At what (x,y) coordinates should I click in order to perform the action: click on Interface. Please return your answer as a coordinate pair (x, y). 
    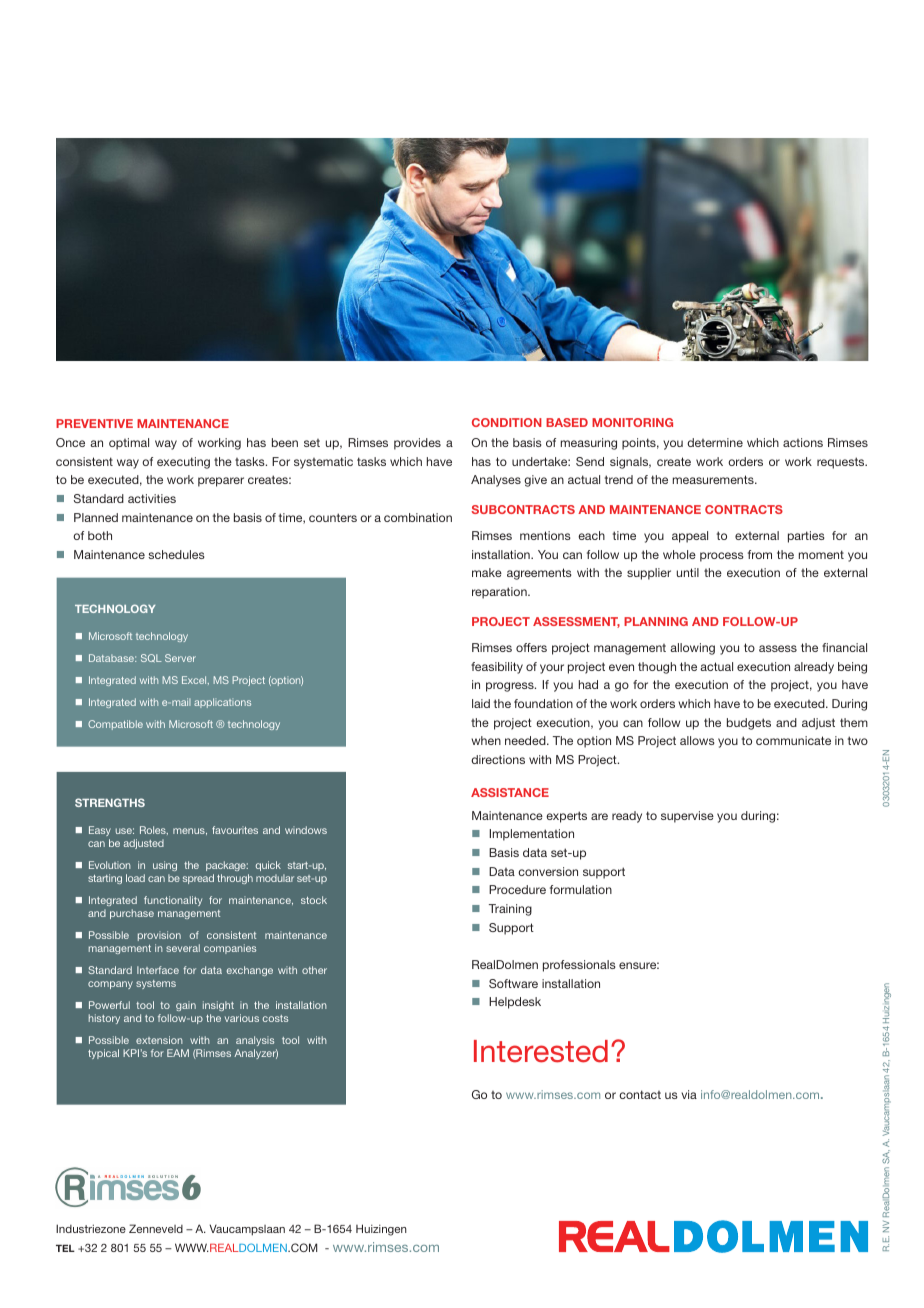
    Looking at the image, I should click on (158, 970).
